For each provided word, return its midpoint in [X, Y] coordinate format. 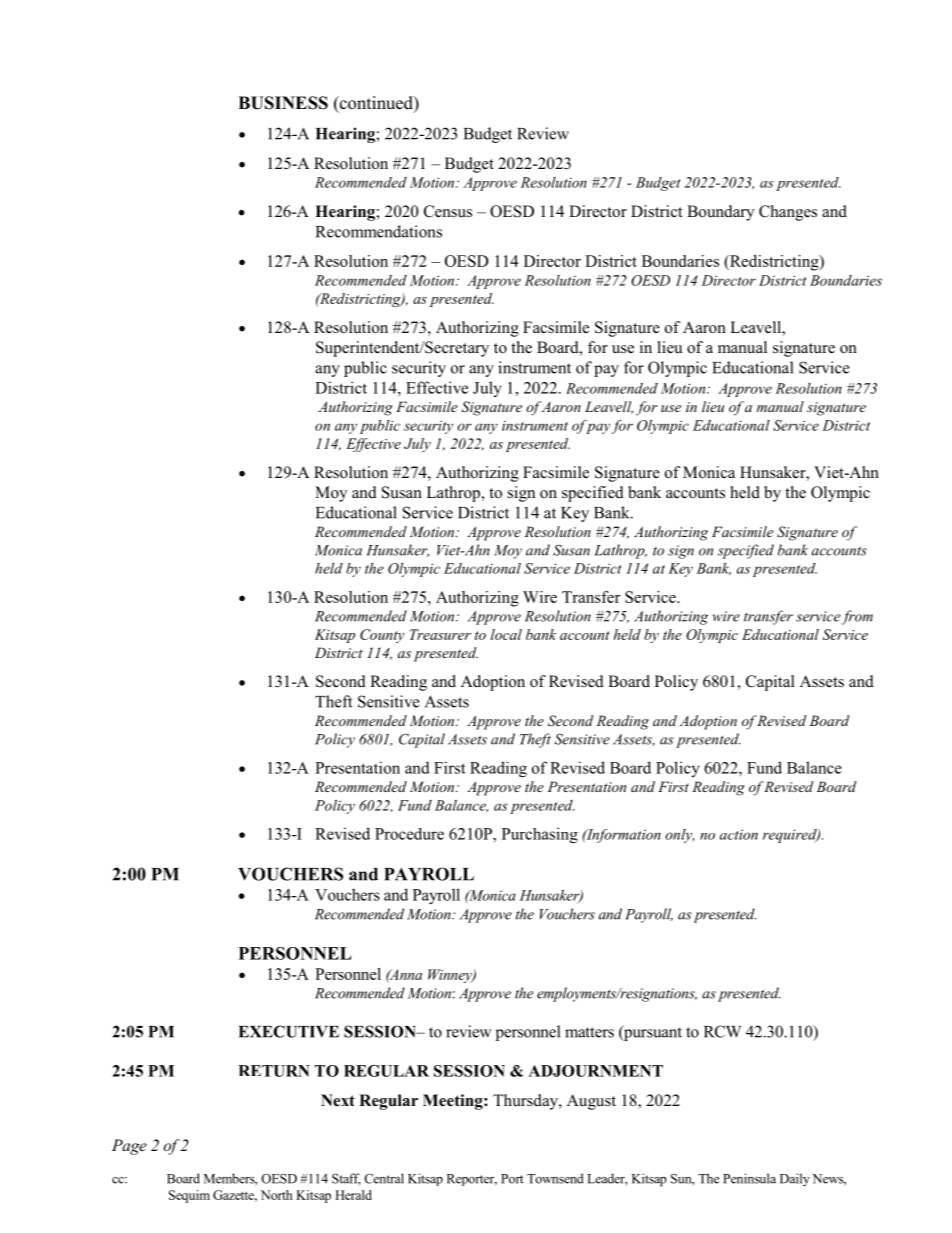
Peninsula [749, 1178]
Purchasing [540, 835]
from [857, 617]
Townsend [555, 1178]
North [276, 1195]
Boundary [720, 213]
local [506, 634]
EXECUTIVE [289, 1031]
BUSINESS [283, 103]
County [382, 636]
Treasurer [440, 634]
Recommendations [379, 231]
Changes [788, 213]
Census [448, 211]
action [739, 834]
